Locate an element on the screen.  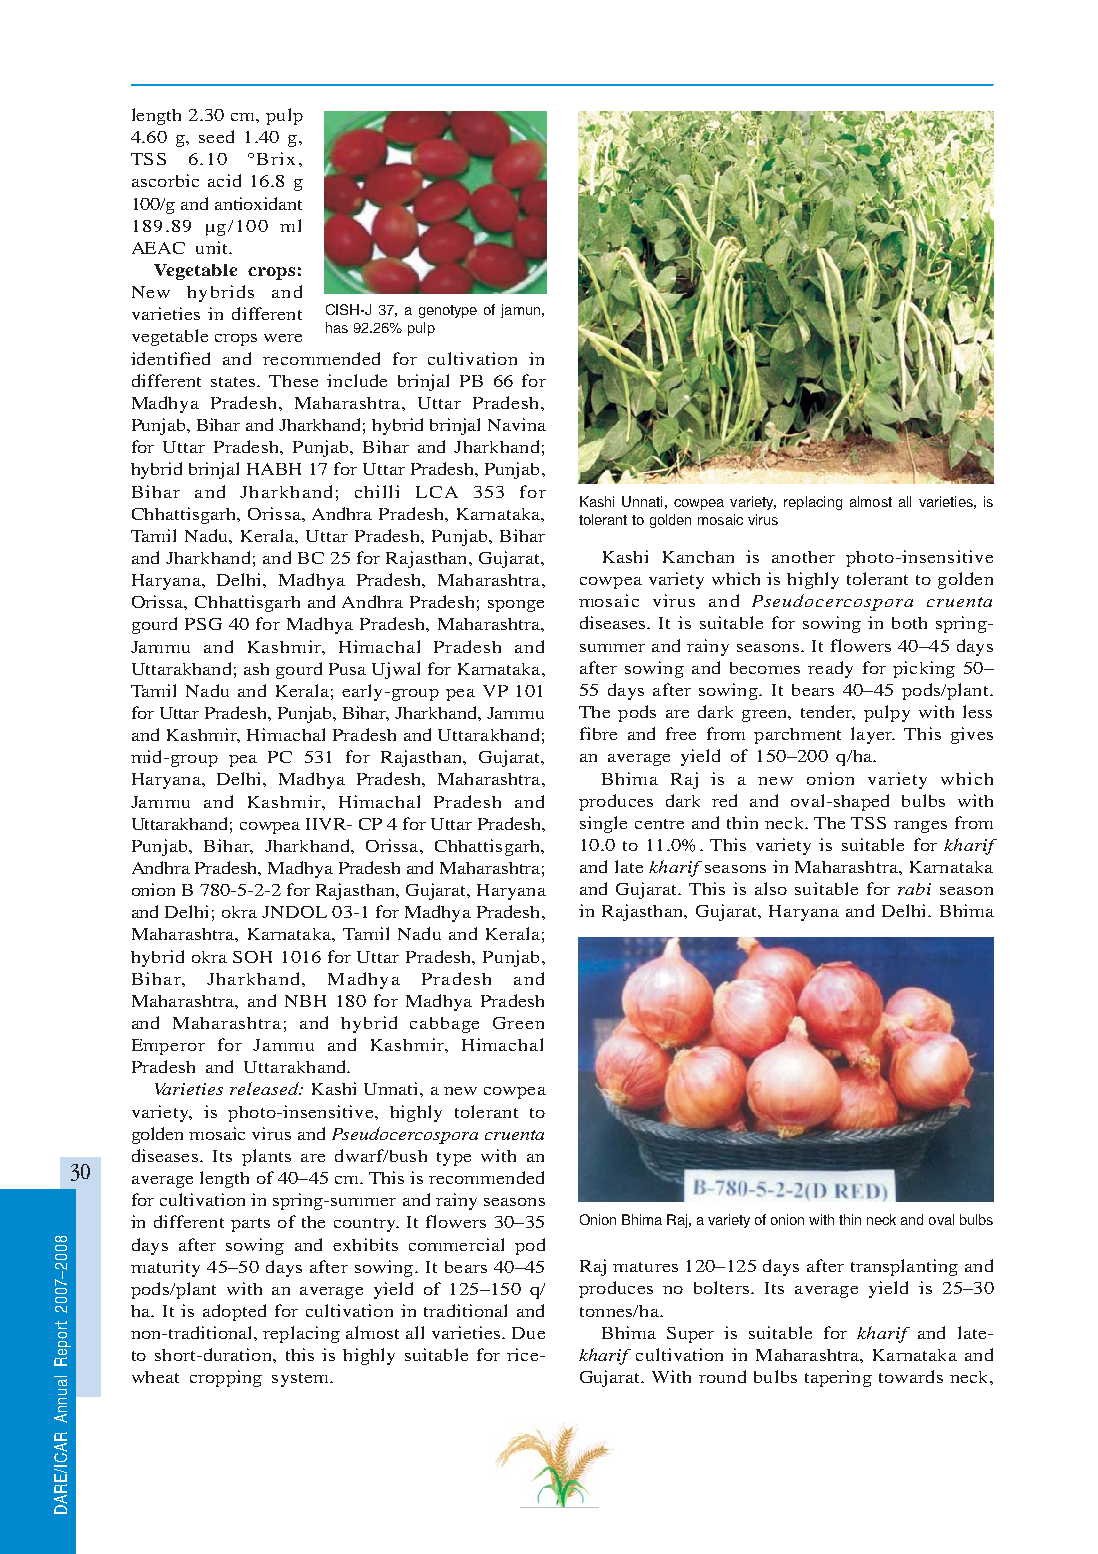
rabi is located at coordinates (914, 889).
